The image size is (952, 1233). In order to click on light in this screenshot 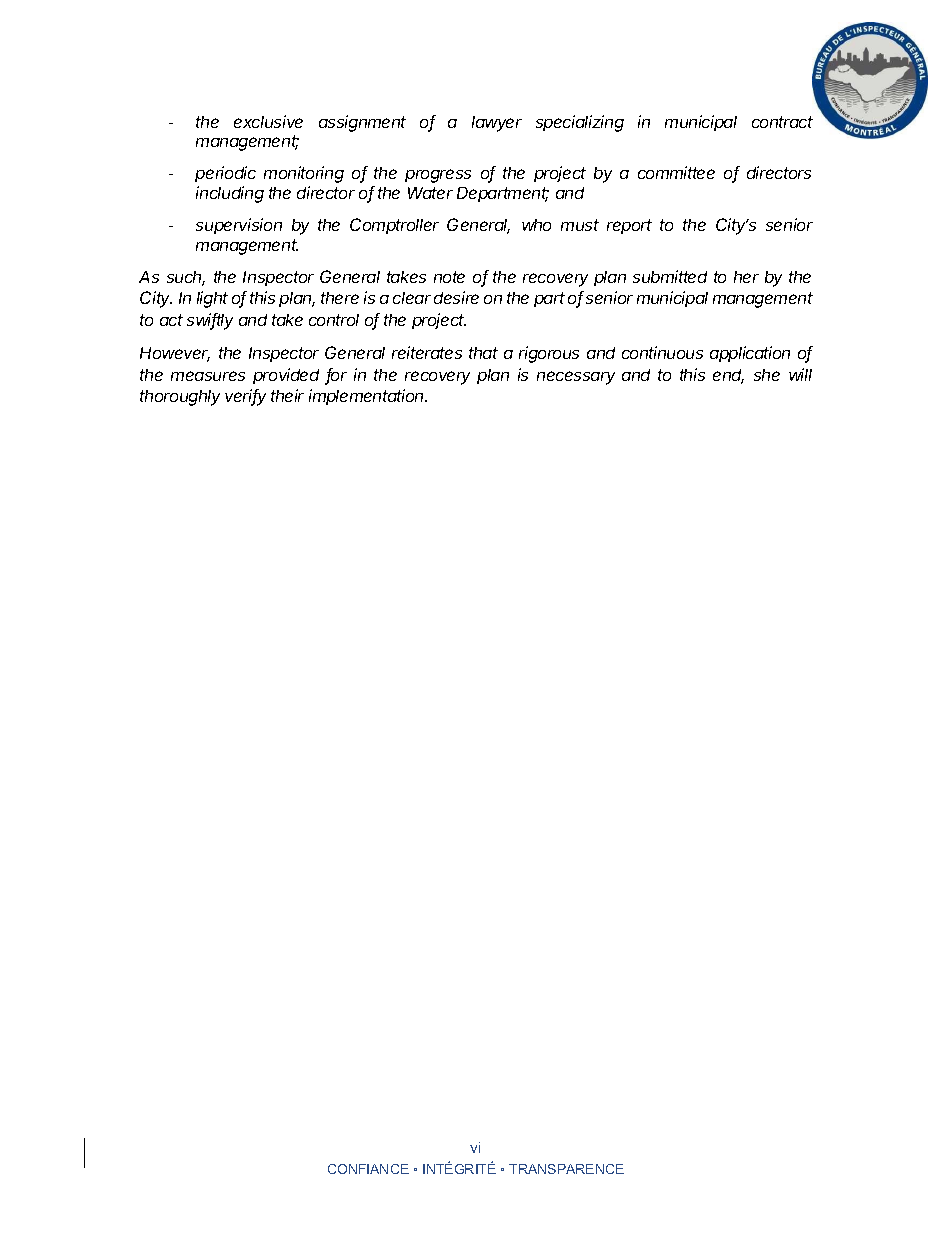, I will do `click(212, 299)`.
